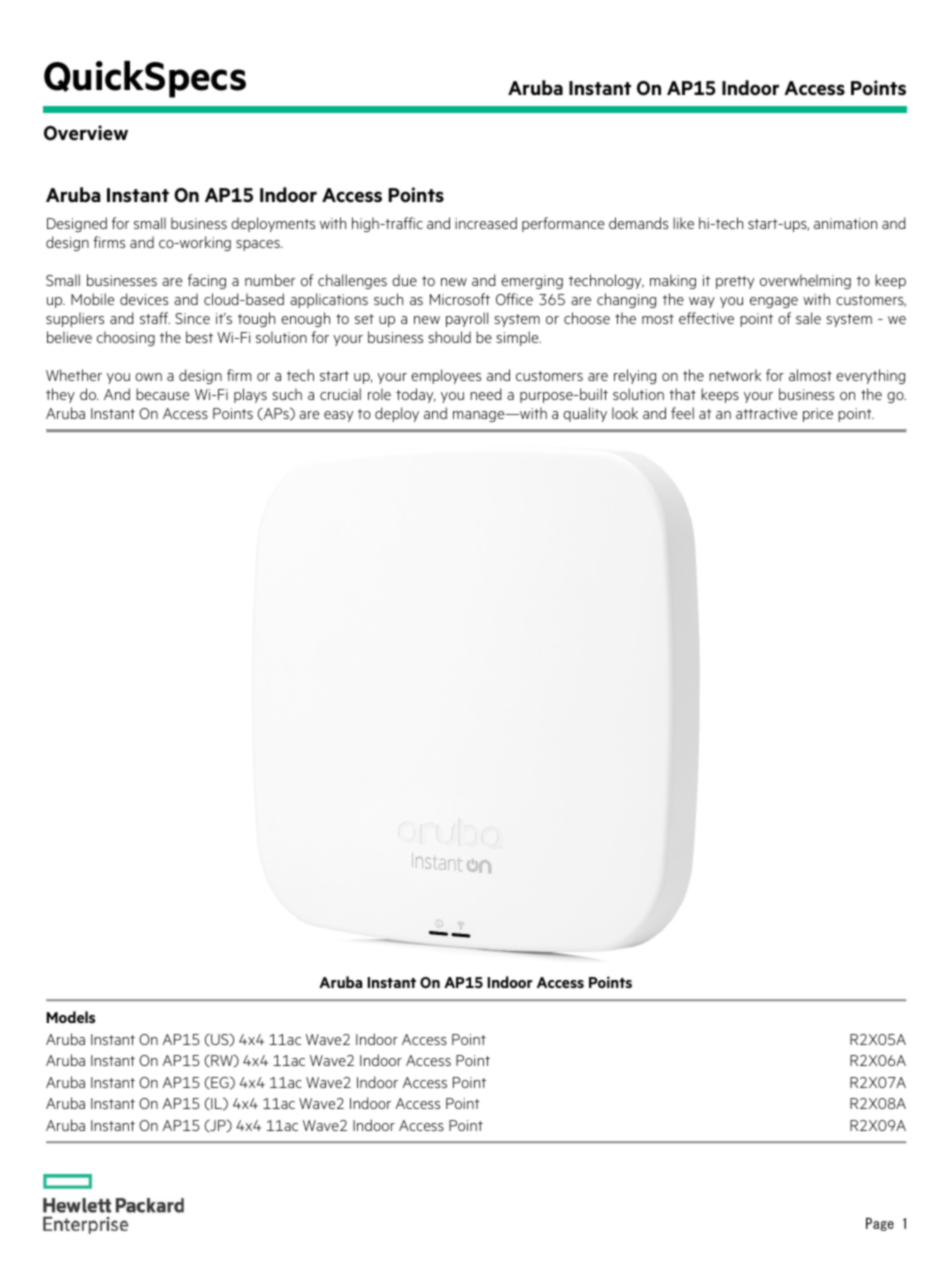 The width and height of the screenshot is (952, 1270). Describe the element at coordinates (818, 415) in the screenshot. I see `price` at that location.
